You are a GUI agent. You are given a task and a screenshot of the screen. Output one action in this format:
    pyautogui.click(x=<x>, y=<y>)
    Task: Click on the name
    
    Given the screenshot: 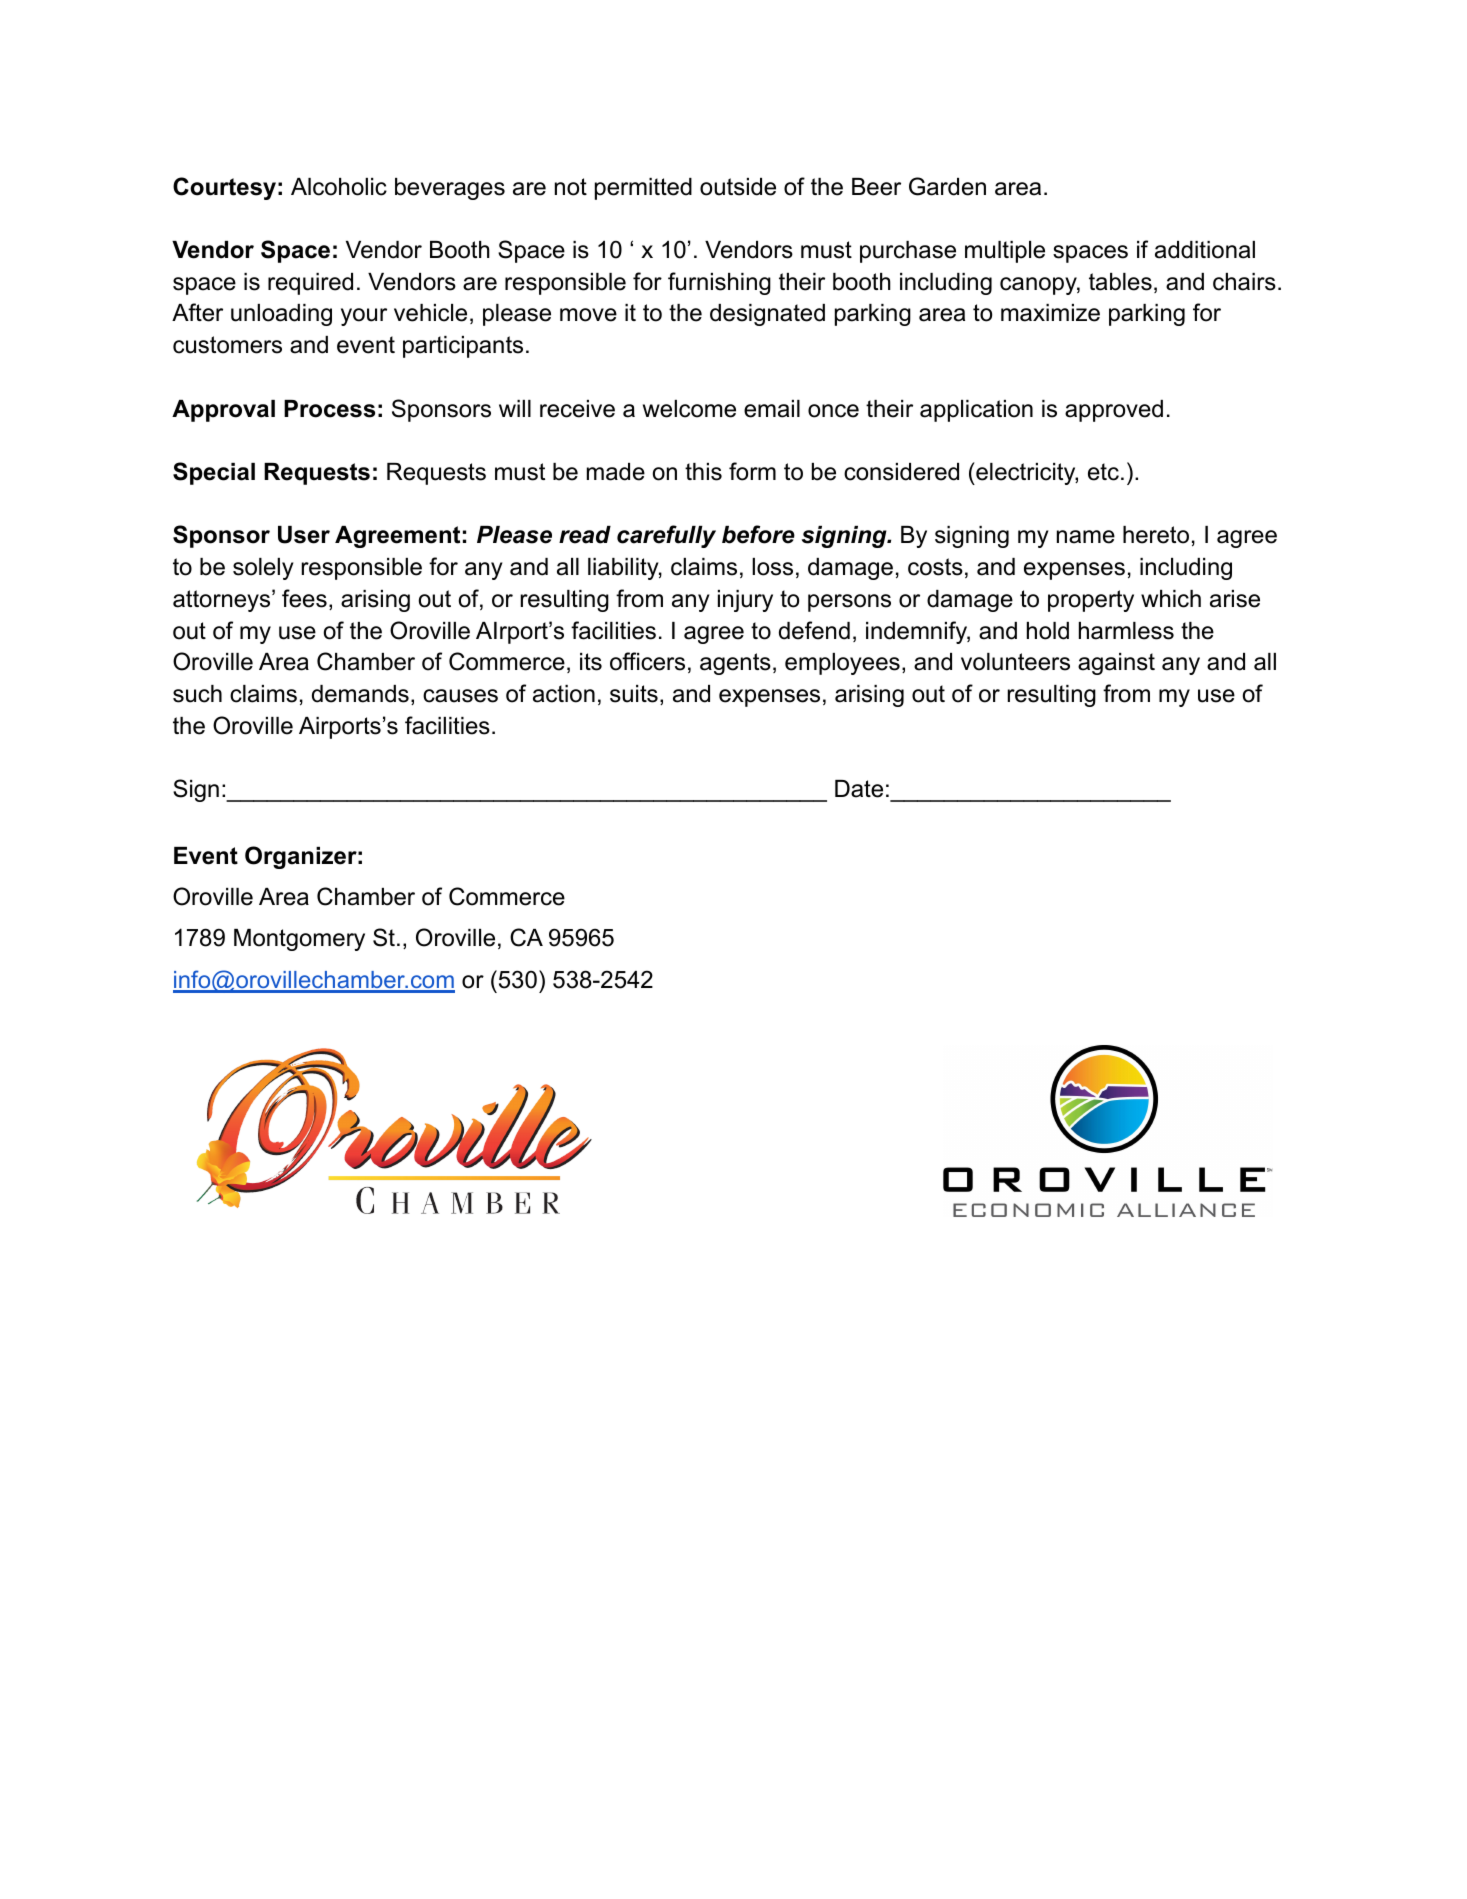 What is the action you would take?
    pyautogui.click(x=1086, y=537)
